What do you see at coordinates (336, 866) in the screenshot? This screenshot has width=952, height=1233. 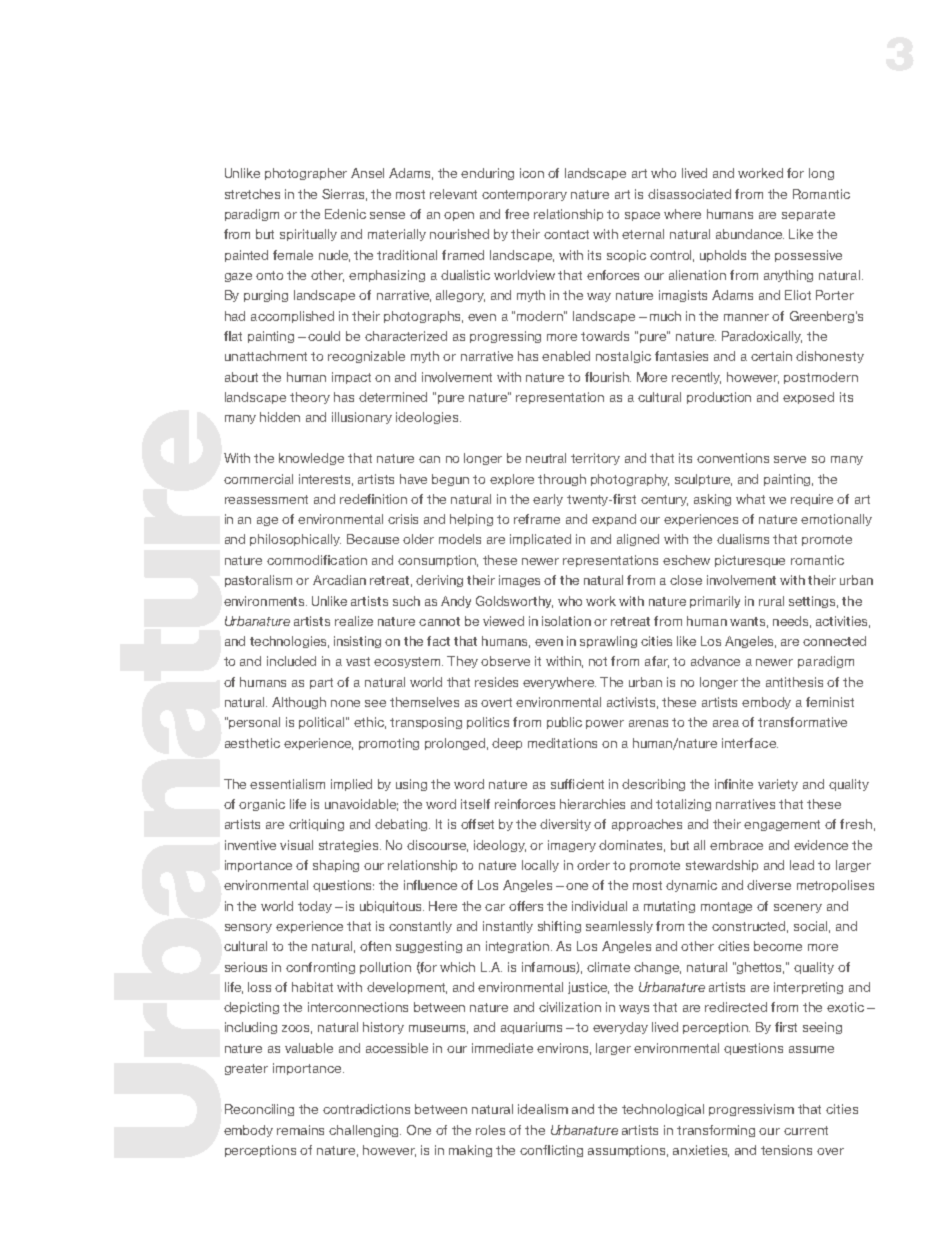 I see `shaping` at bounding box center [336, 866].
